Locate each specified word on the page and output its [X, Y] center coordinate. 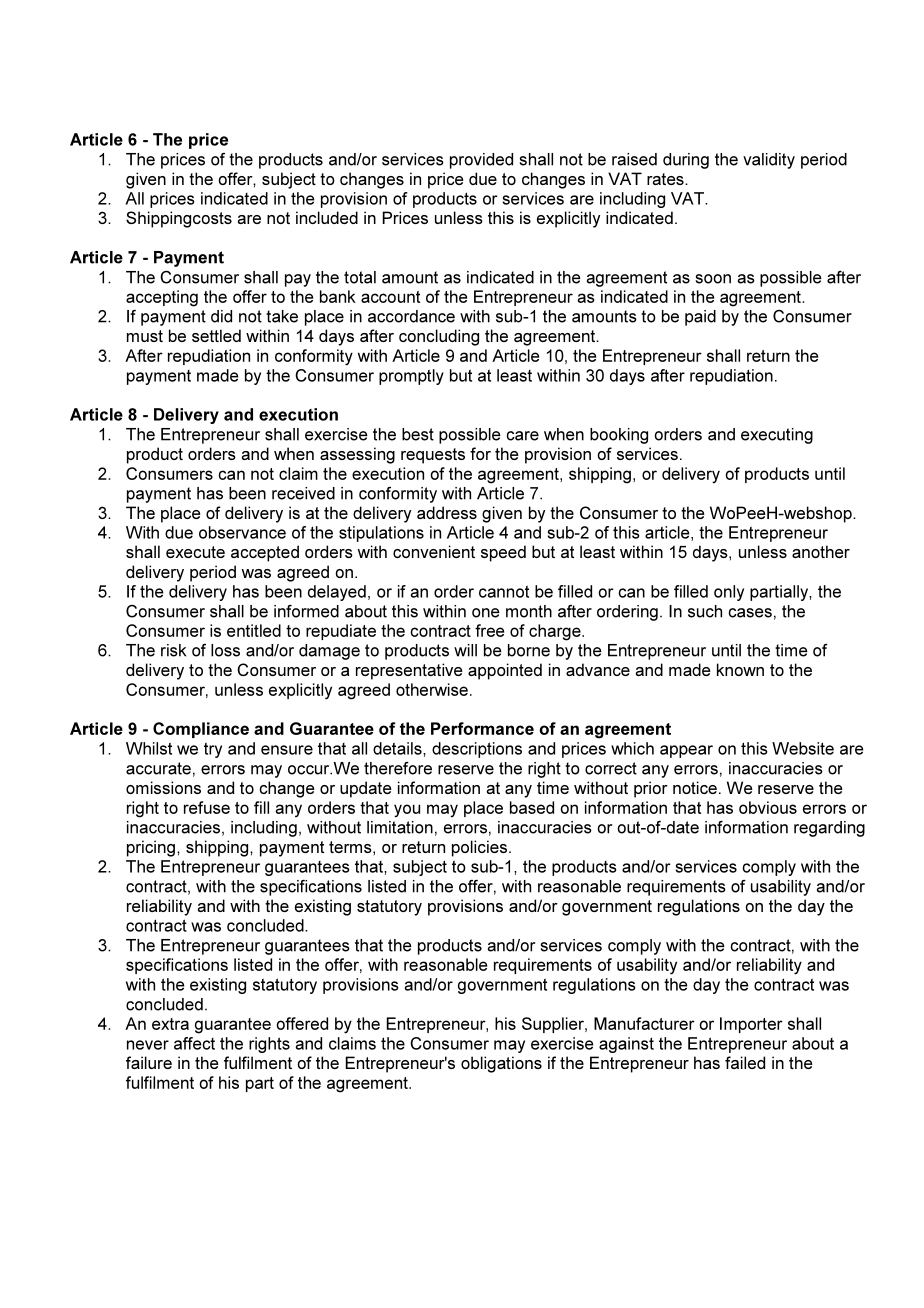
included [327, 217]
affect [194, 1043]
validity [769, 161]
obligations [501, 1064]
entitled [254, 630]
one [486, 613]
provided [481, 161]
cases [750, 613]
